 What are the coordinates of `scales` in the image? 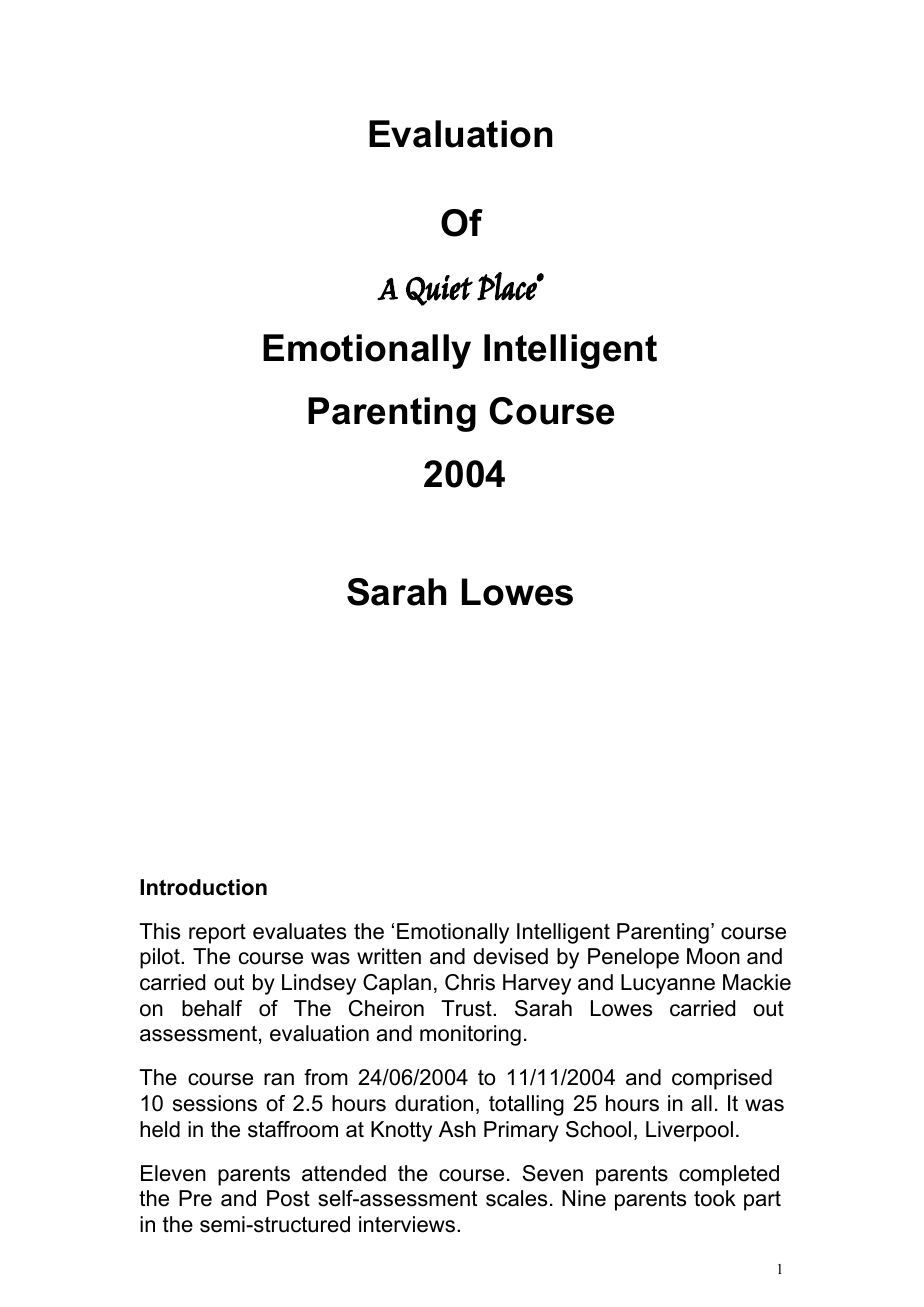 It's located at (516, 1198).
